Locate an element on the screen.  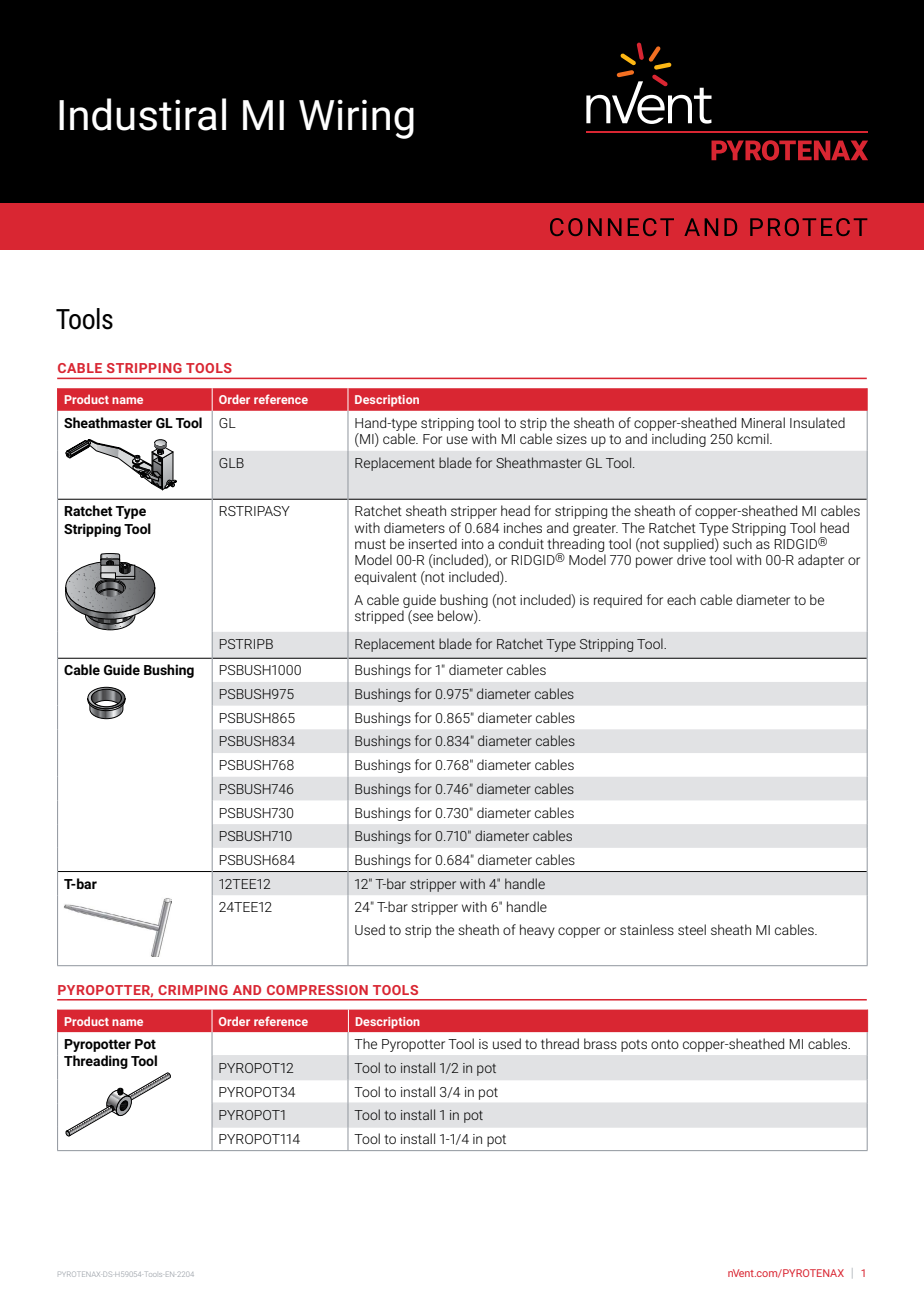
GLB is located at coordinates (231, 463).
